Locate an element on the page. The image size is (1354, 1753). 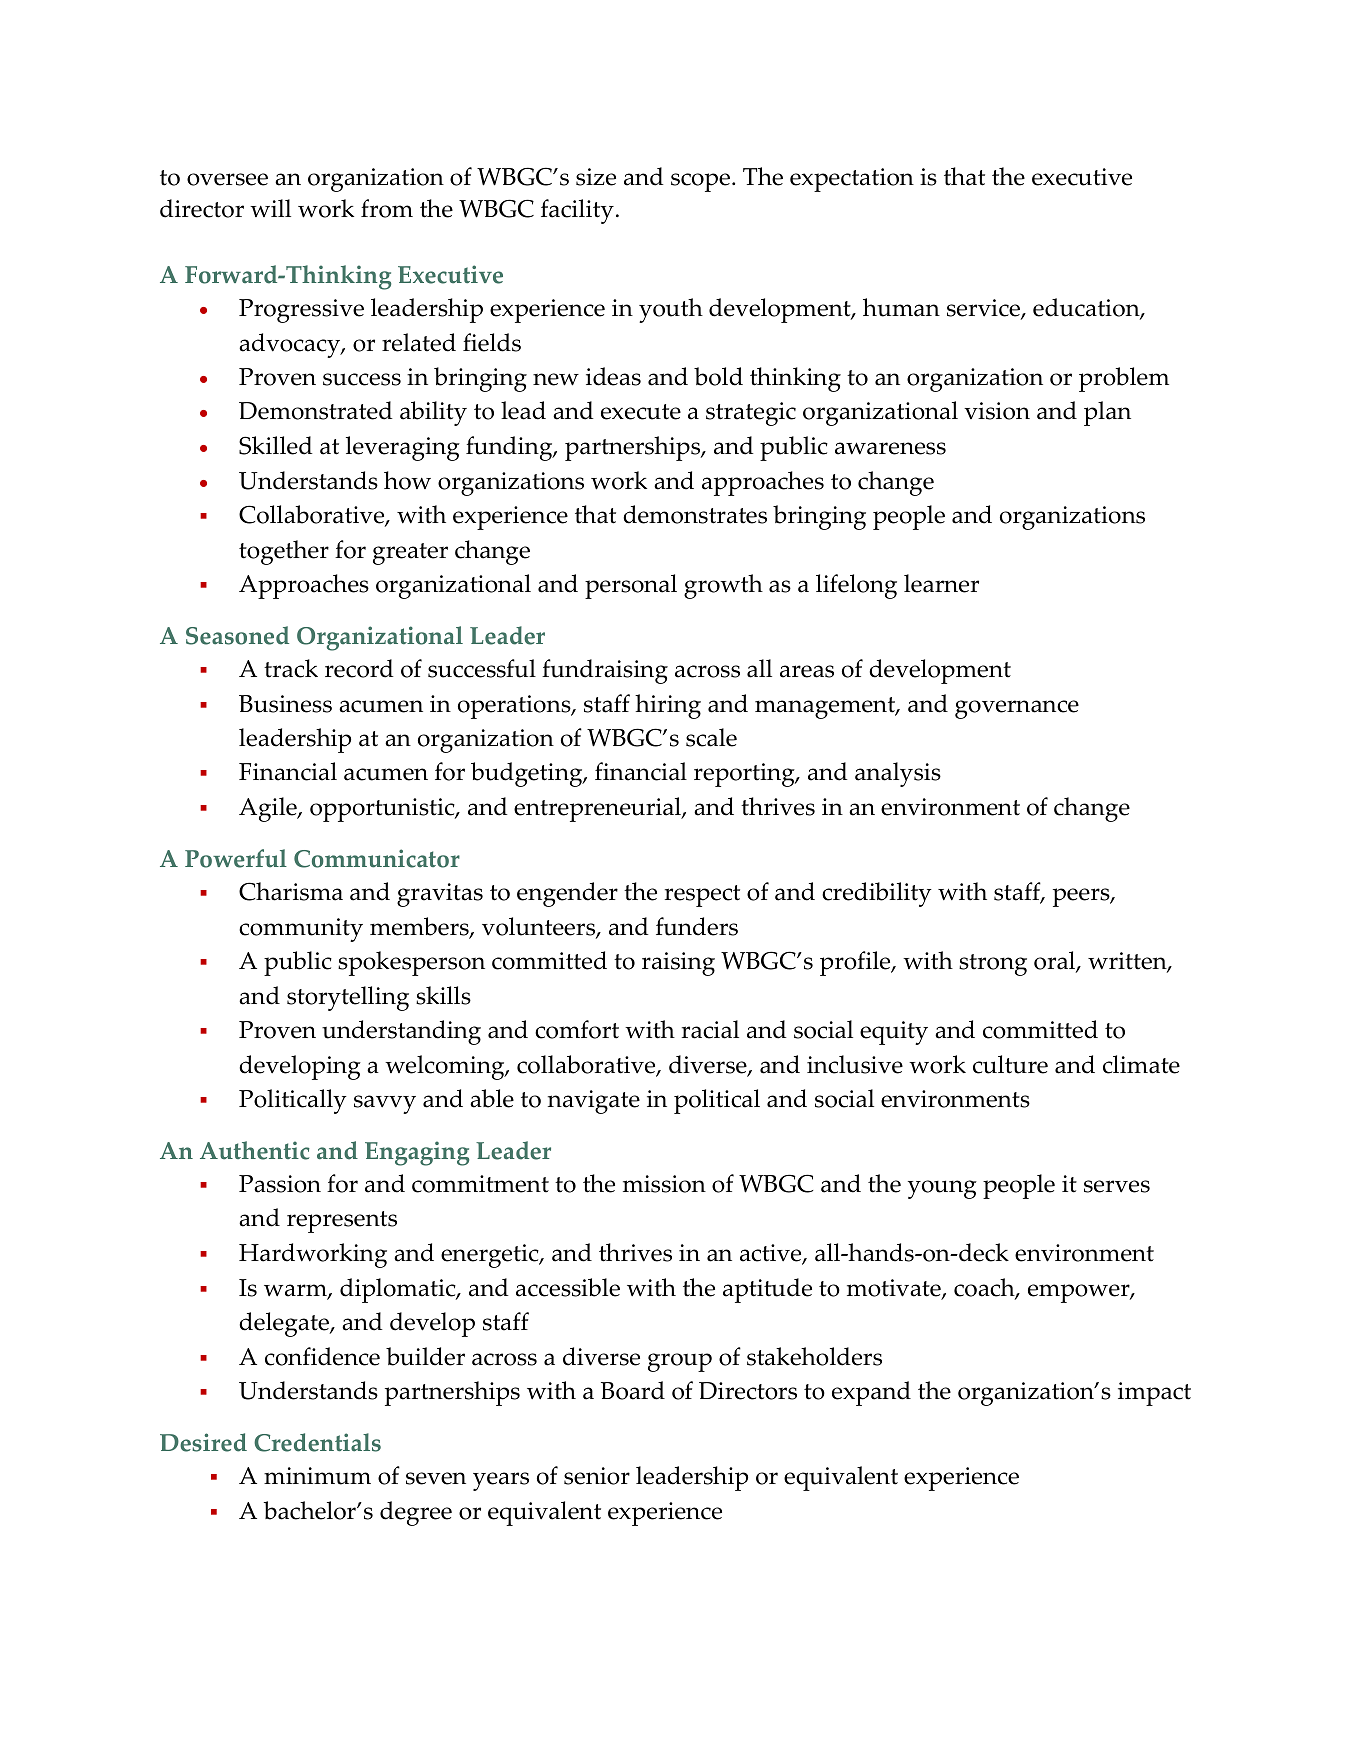
impact is located at coordinates (1154, 1394).
